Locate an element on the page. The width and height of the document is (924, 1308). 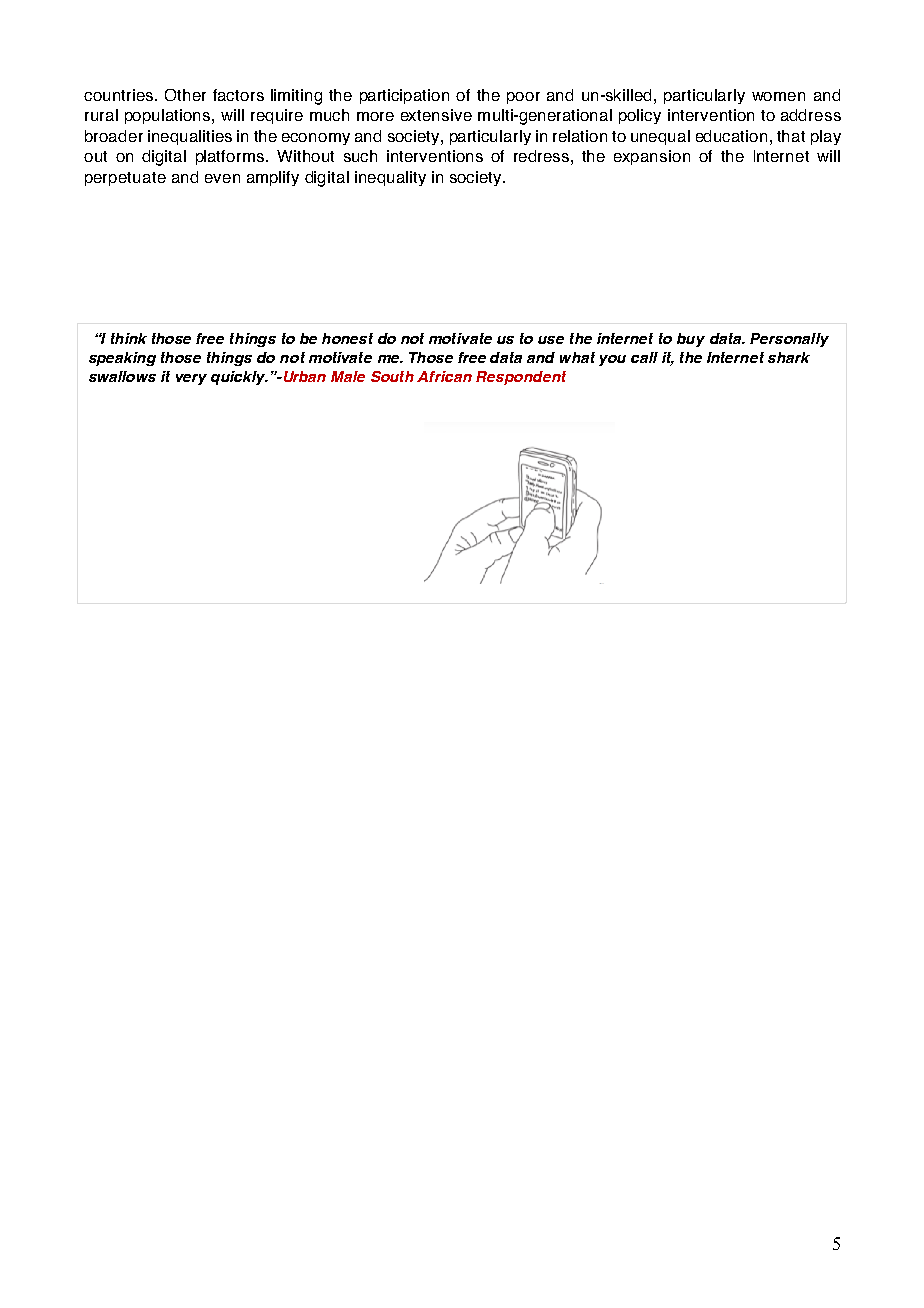
buy is located at coordinates (691, 340).
